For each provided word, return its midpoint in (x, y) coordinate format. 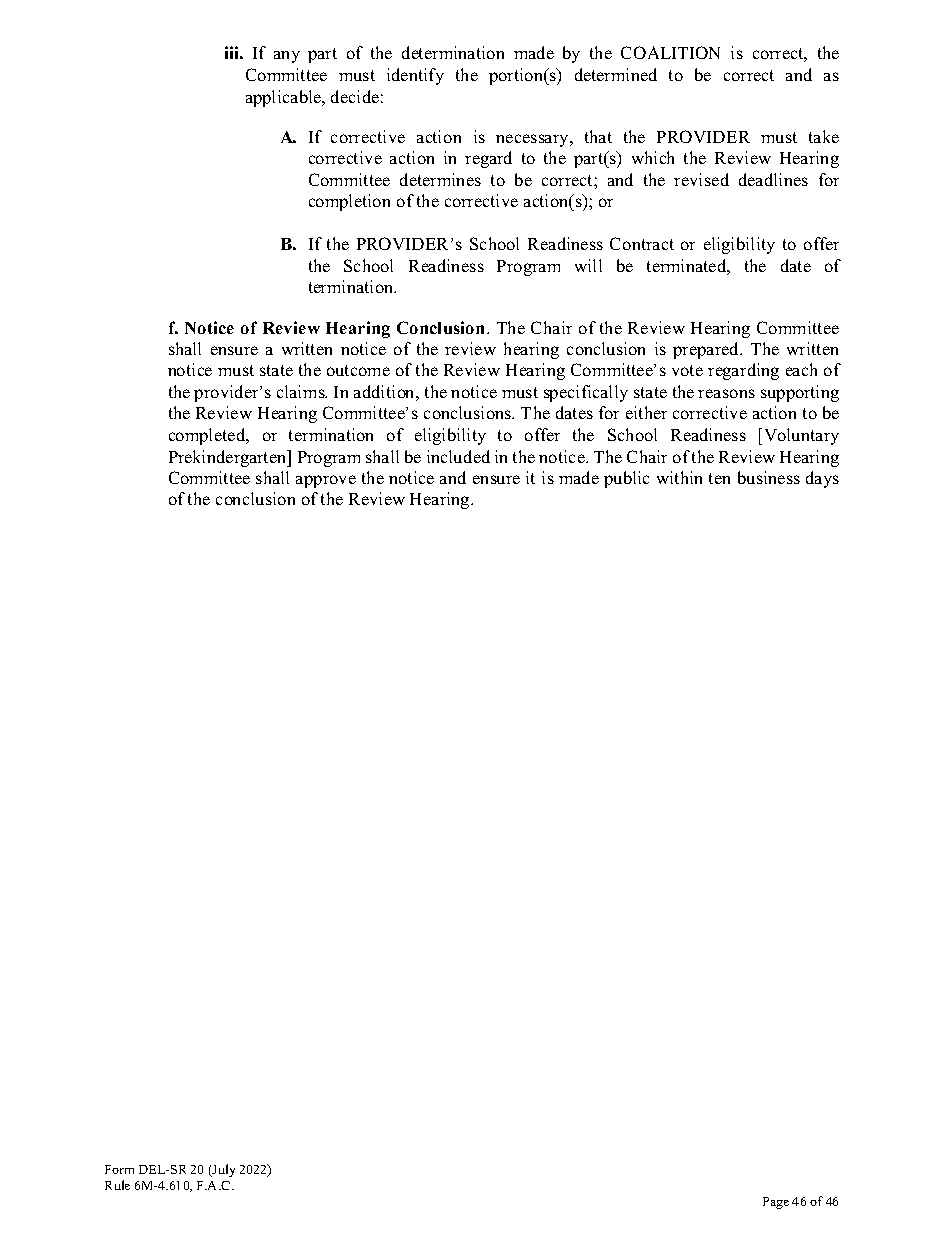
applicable (285, 98)
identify (415, 76)
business (769, 477)
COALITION (670, 52)
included (458, 456)
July (223, 1170)
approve (326, 481)
